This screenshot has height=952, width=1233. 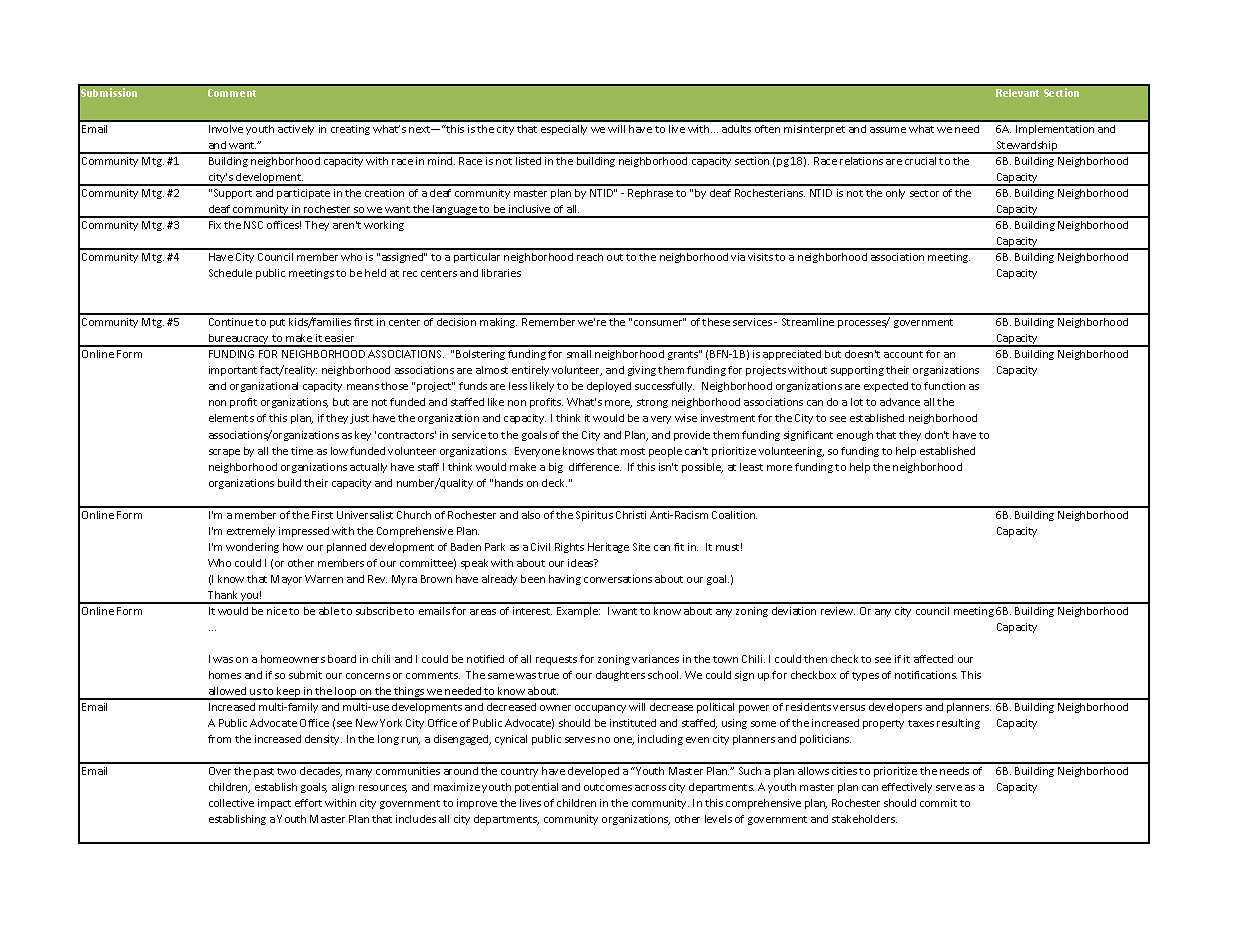 I want to click on listed, so click(x=528, y=161).
